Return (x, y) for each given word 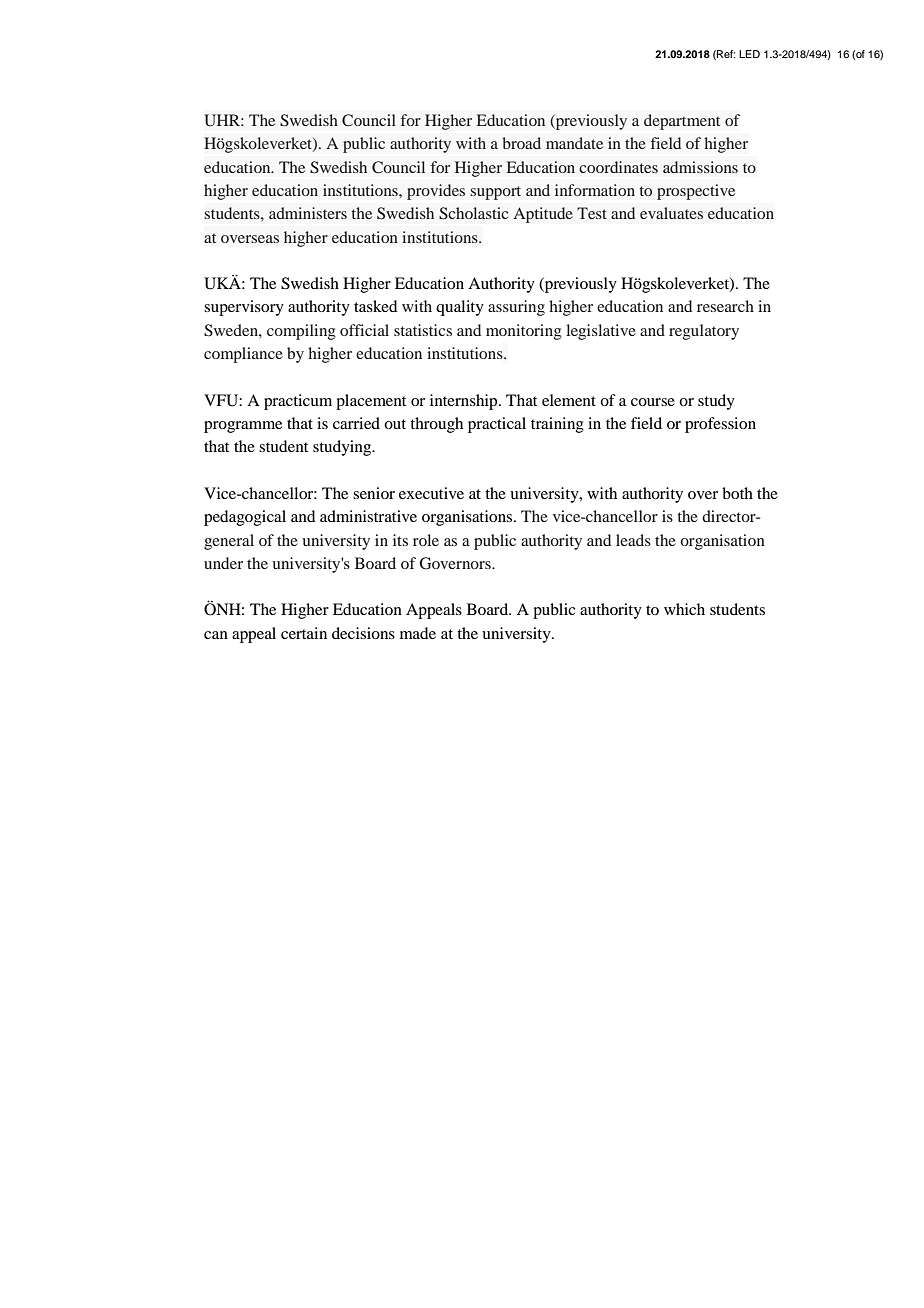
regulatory (704, 332)
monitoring (524, 332)
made (418, 633)
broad (521, 143)
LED (749, 54)
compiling (301, 332)
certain (304, 633)
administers (308, 213)
